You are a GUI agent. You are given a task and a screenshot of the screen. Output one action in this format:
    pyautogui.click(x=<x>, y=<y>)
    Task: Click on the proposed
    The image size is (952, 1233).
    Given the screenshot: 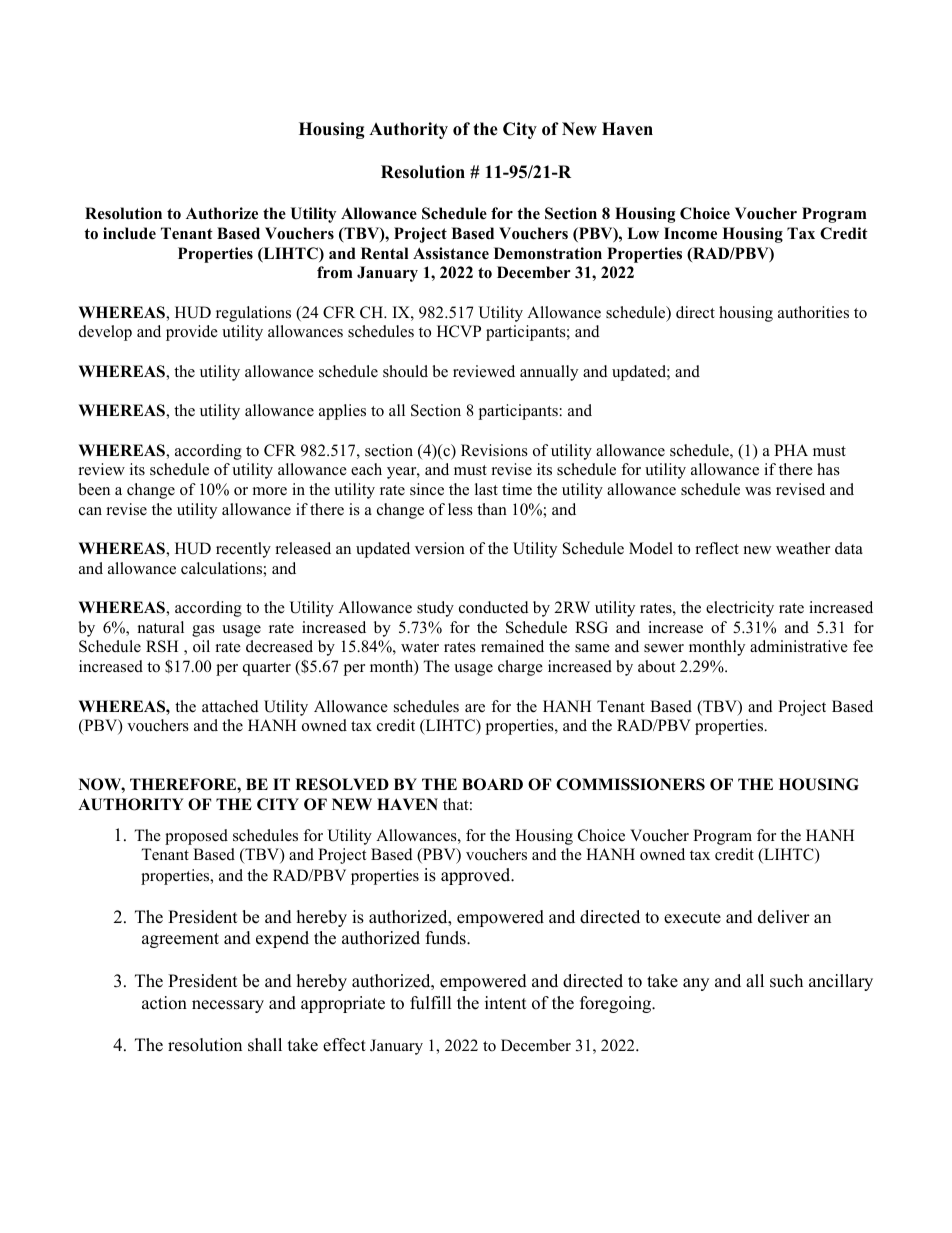 What is the action you would take?
    pyautogui.click(x=196, y=837)
